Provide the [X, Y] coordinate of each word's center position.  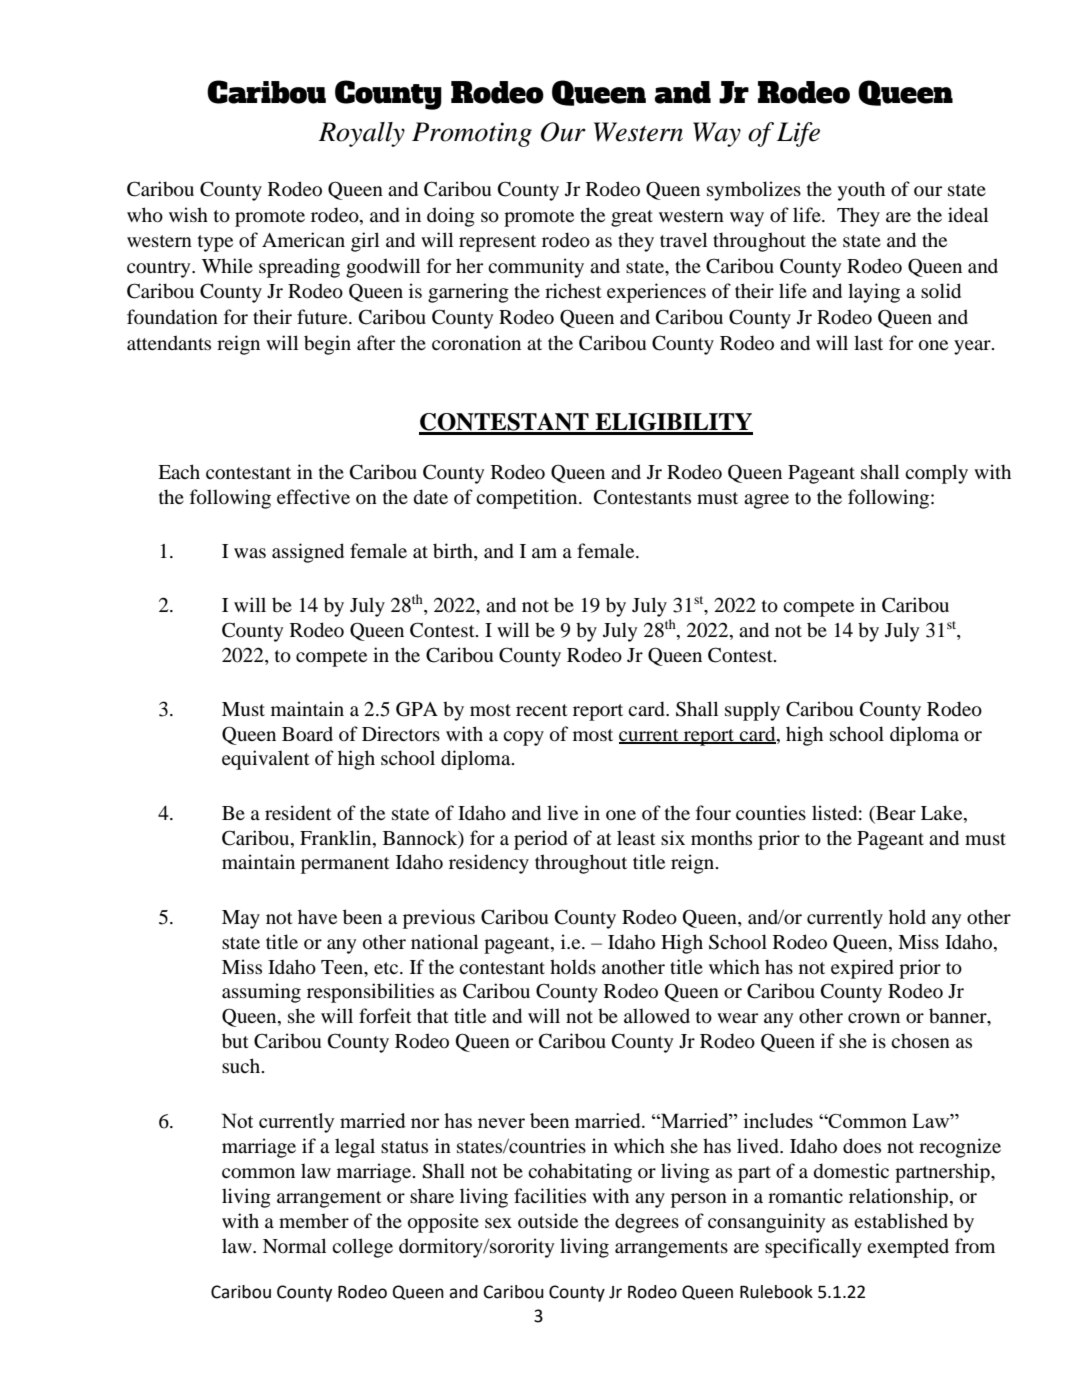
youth [861, 191]
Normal [294, 1246]
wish [188, 214]
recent [542, 710]
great [632, 218]
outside [548, 1221]
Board [307, 734]
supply [752, 711]
